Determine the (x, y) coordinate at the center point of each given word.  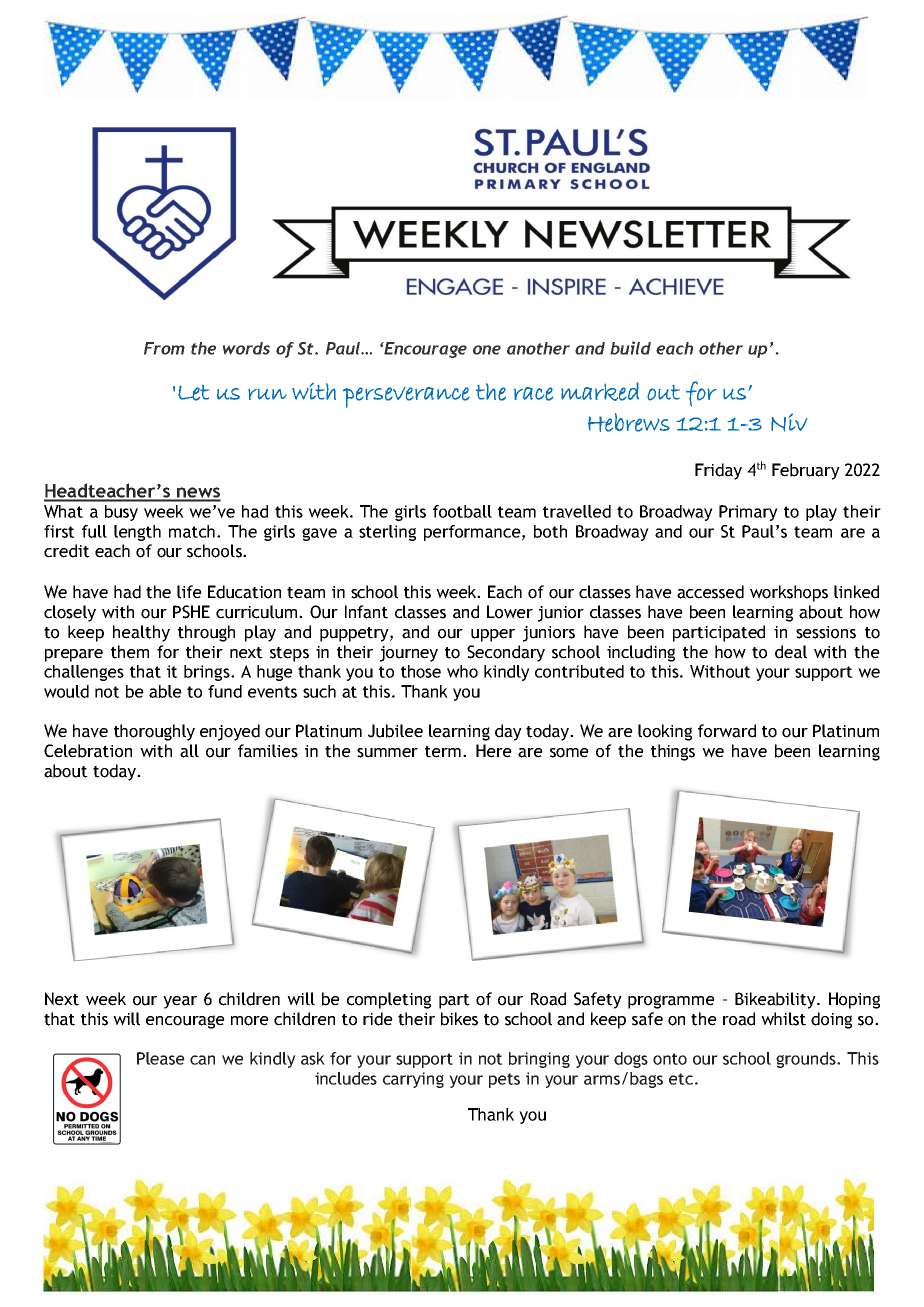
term (443, 752)
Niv (789, 423)
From (164, 348)
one (487, 350)
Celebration (88, 751)
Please (161, 1058)
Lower (510, 612)
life (189, 592)
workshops (789, 593)
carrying (413, 1080)
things (673, 752)
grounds (807, 1060)
